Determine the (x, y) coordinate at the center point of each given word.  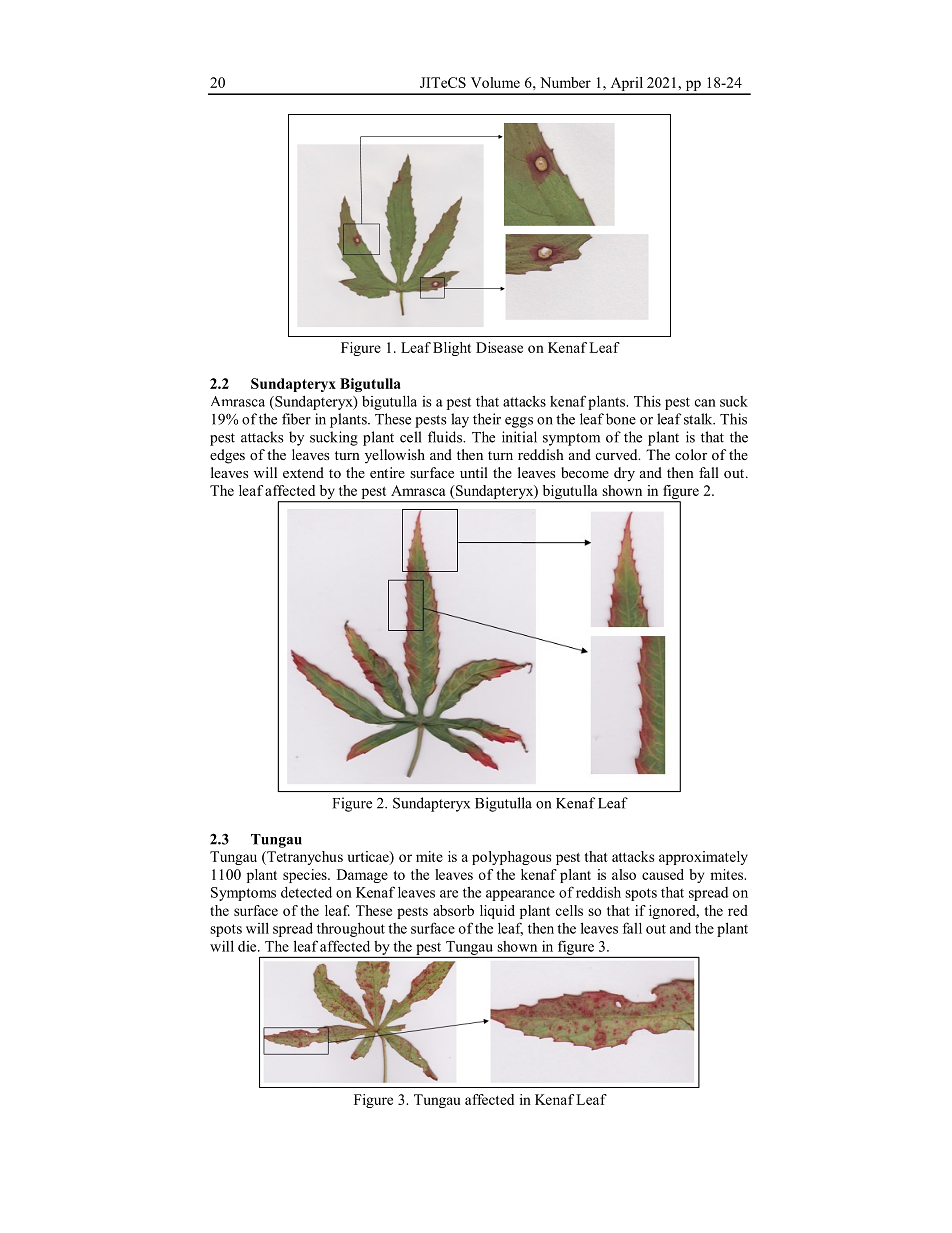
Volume (495, 82)
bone (621, 419)
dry (624, 474)
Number (565, 82)
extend (303, 472)
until (474, 472)
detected (306, 892)
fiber (296, 419)
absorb (453, 910)
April (626, 85)
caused (663, 874)
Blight (452, 349)
